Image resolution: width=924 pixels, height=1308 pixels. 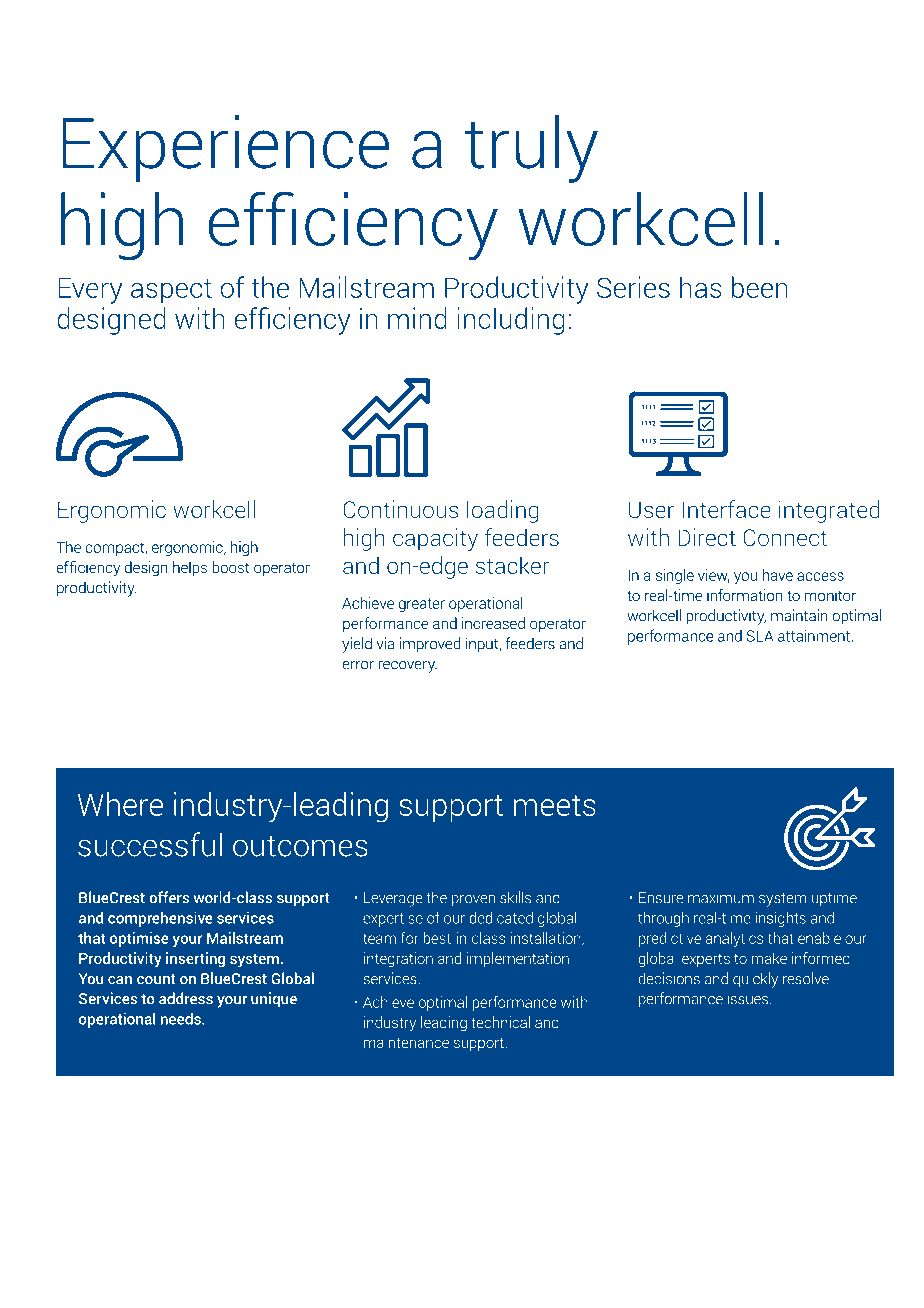 I want to click on truly, so click(x=531, y=149).
